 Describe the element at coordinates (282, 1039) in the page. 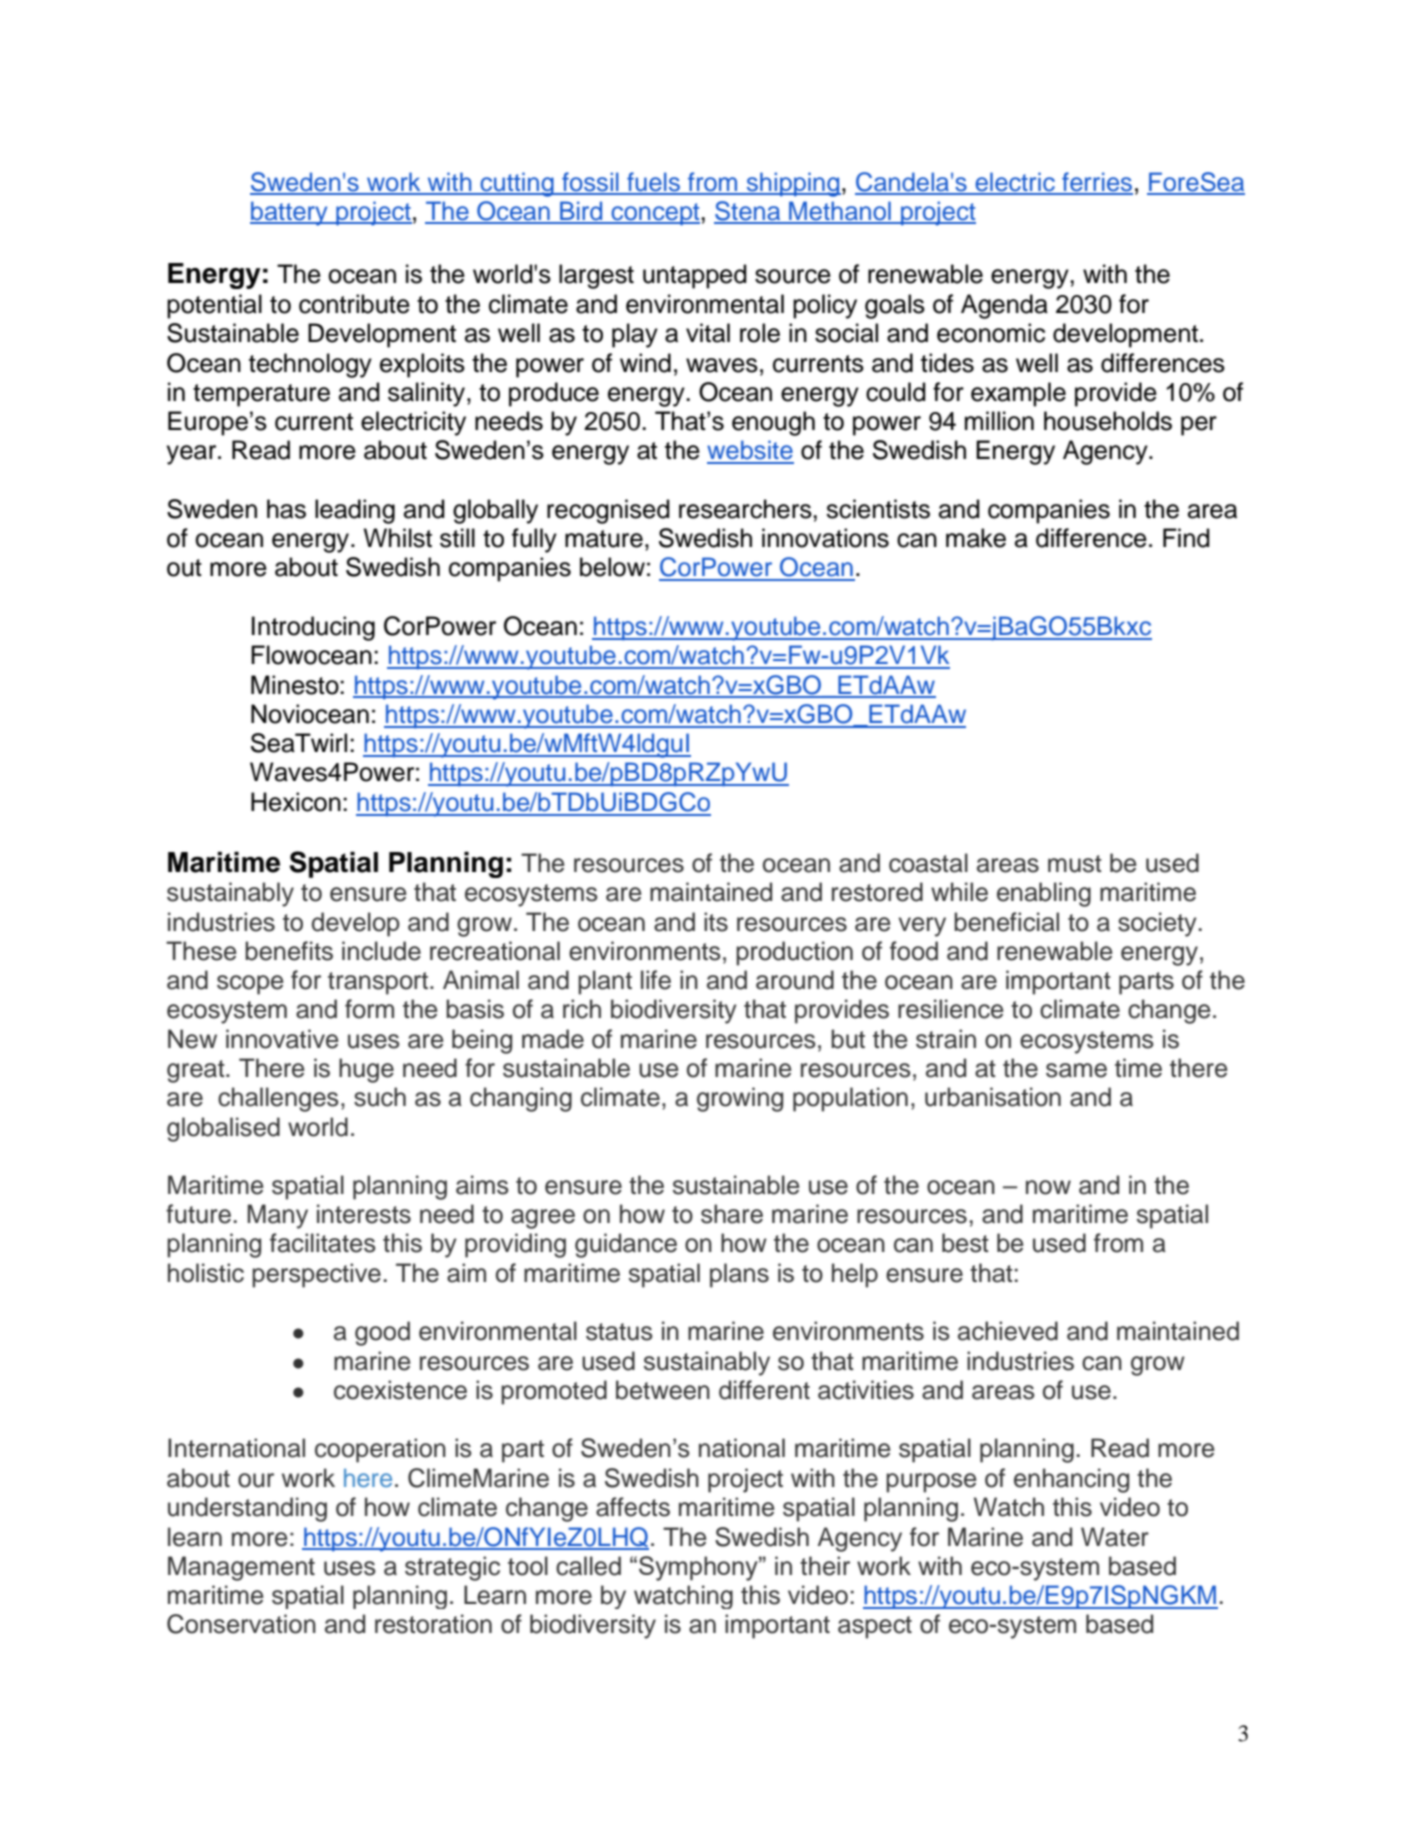

I see `innovative` at that location.
